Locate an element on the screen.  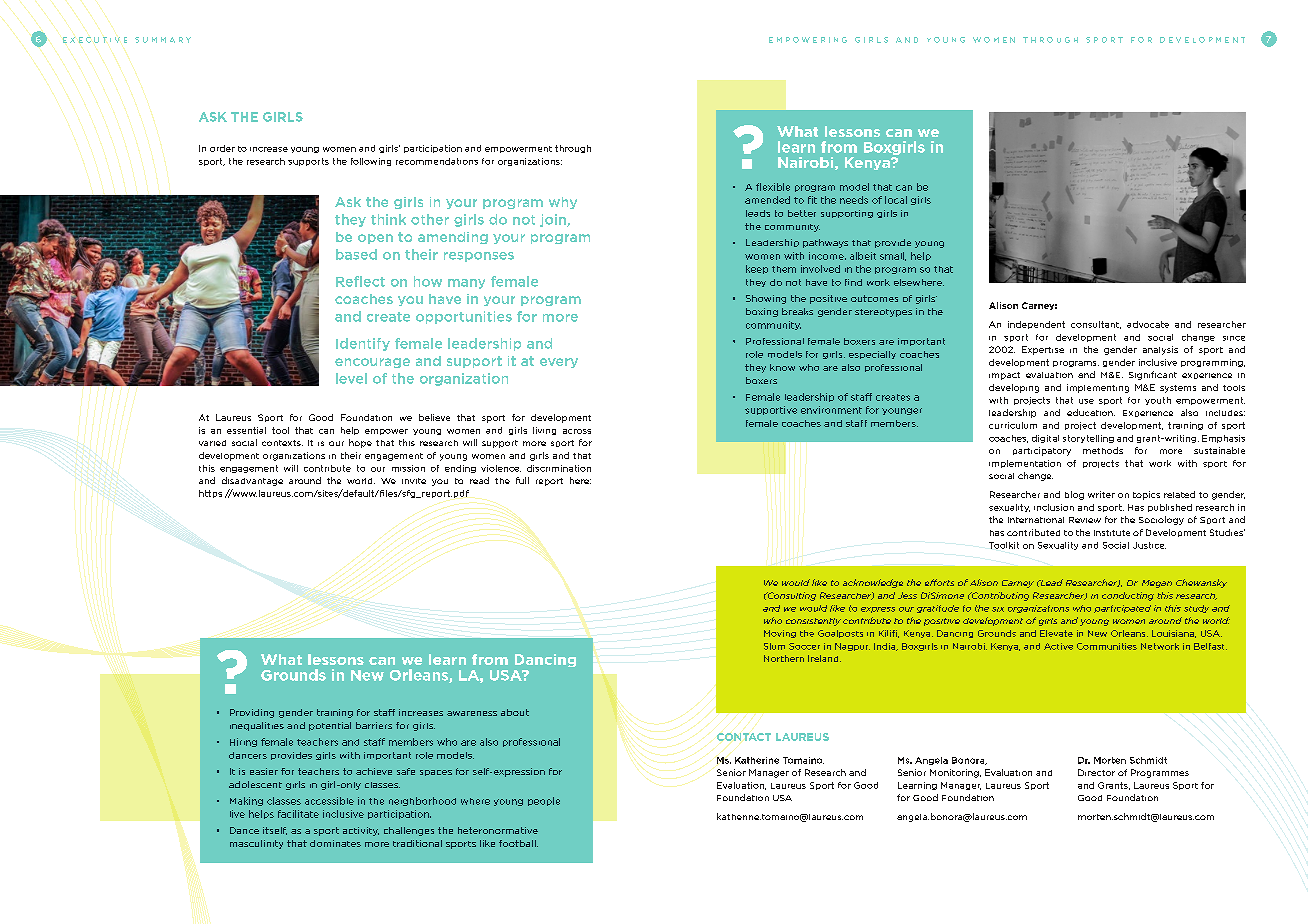
every is located at coordinates (559, 363).
